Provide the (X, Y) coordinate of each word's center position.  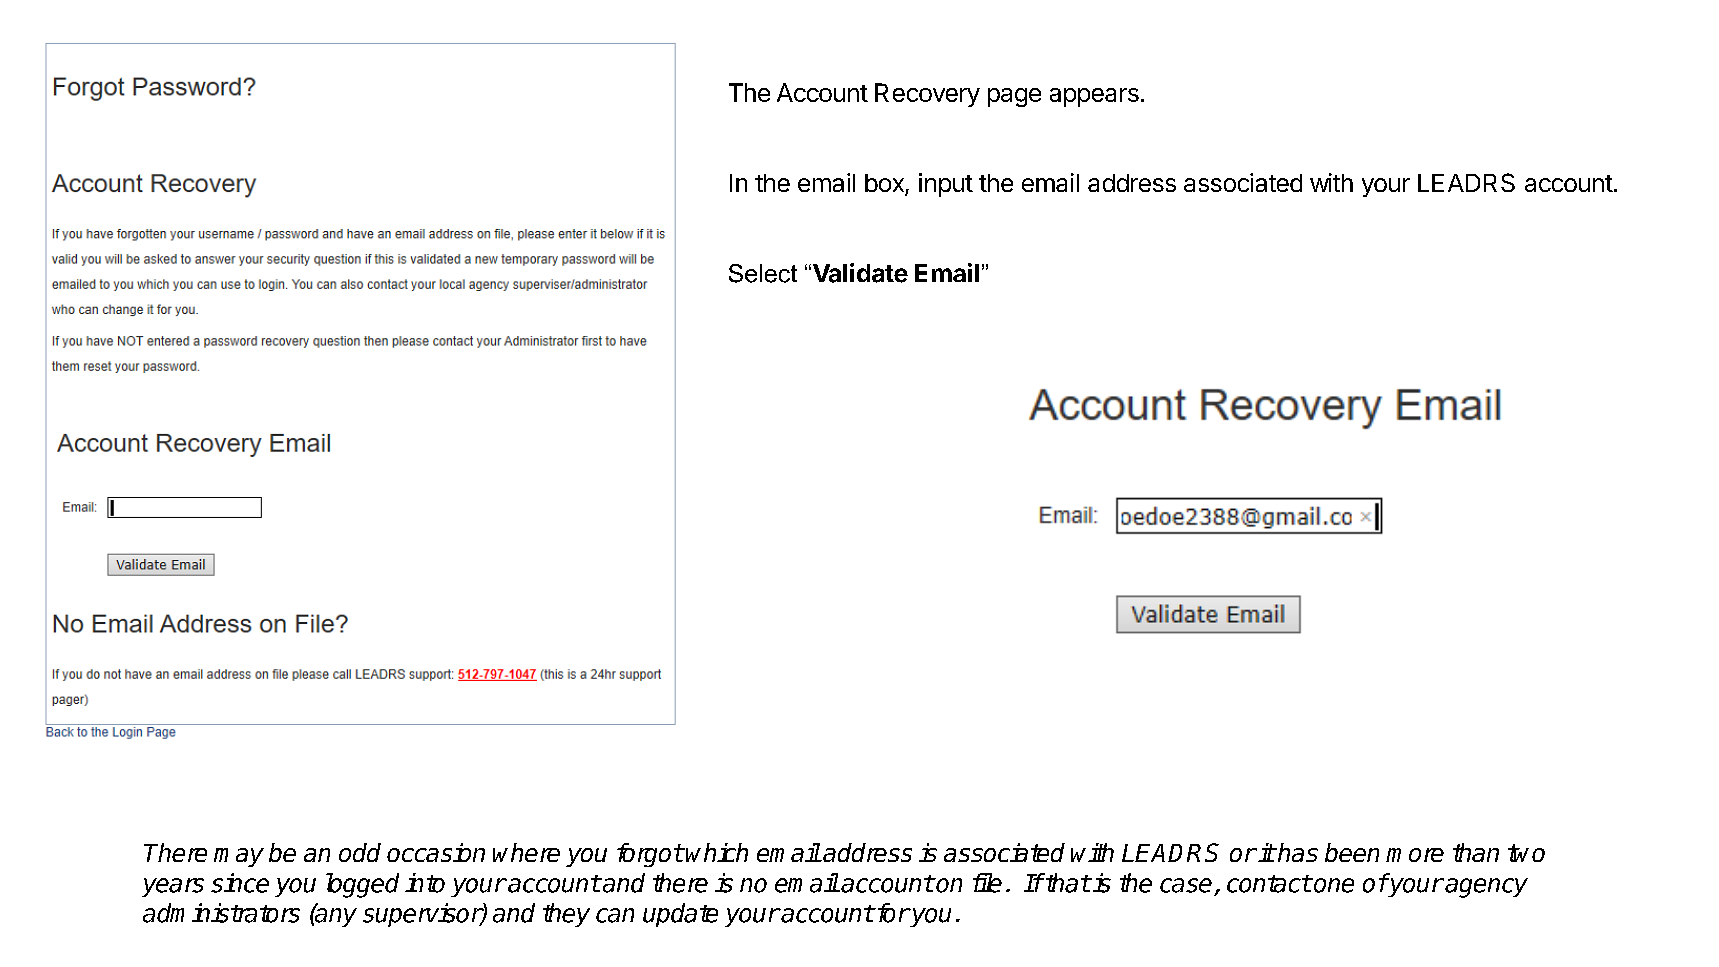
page (1014, 97)
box (885, 184)
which (717, 852)
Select (763, 273)
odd (360, 852)
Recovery (927, 95)
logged (362, 885)
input (946, 185)
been (1352, 852)
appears (1094, 97)
